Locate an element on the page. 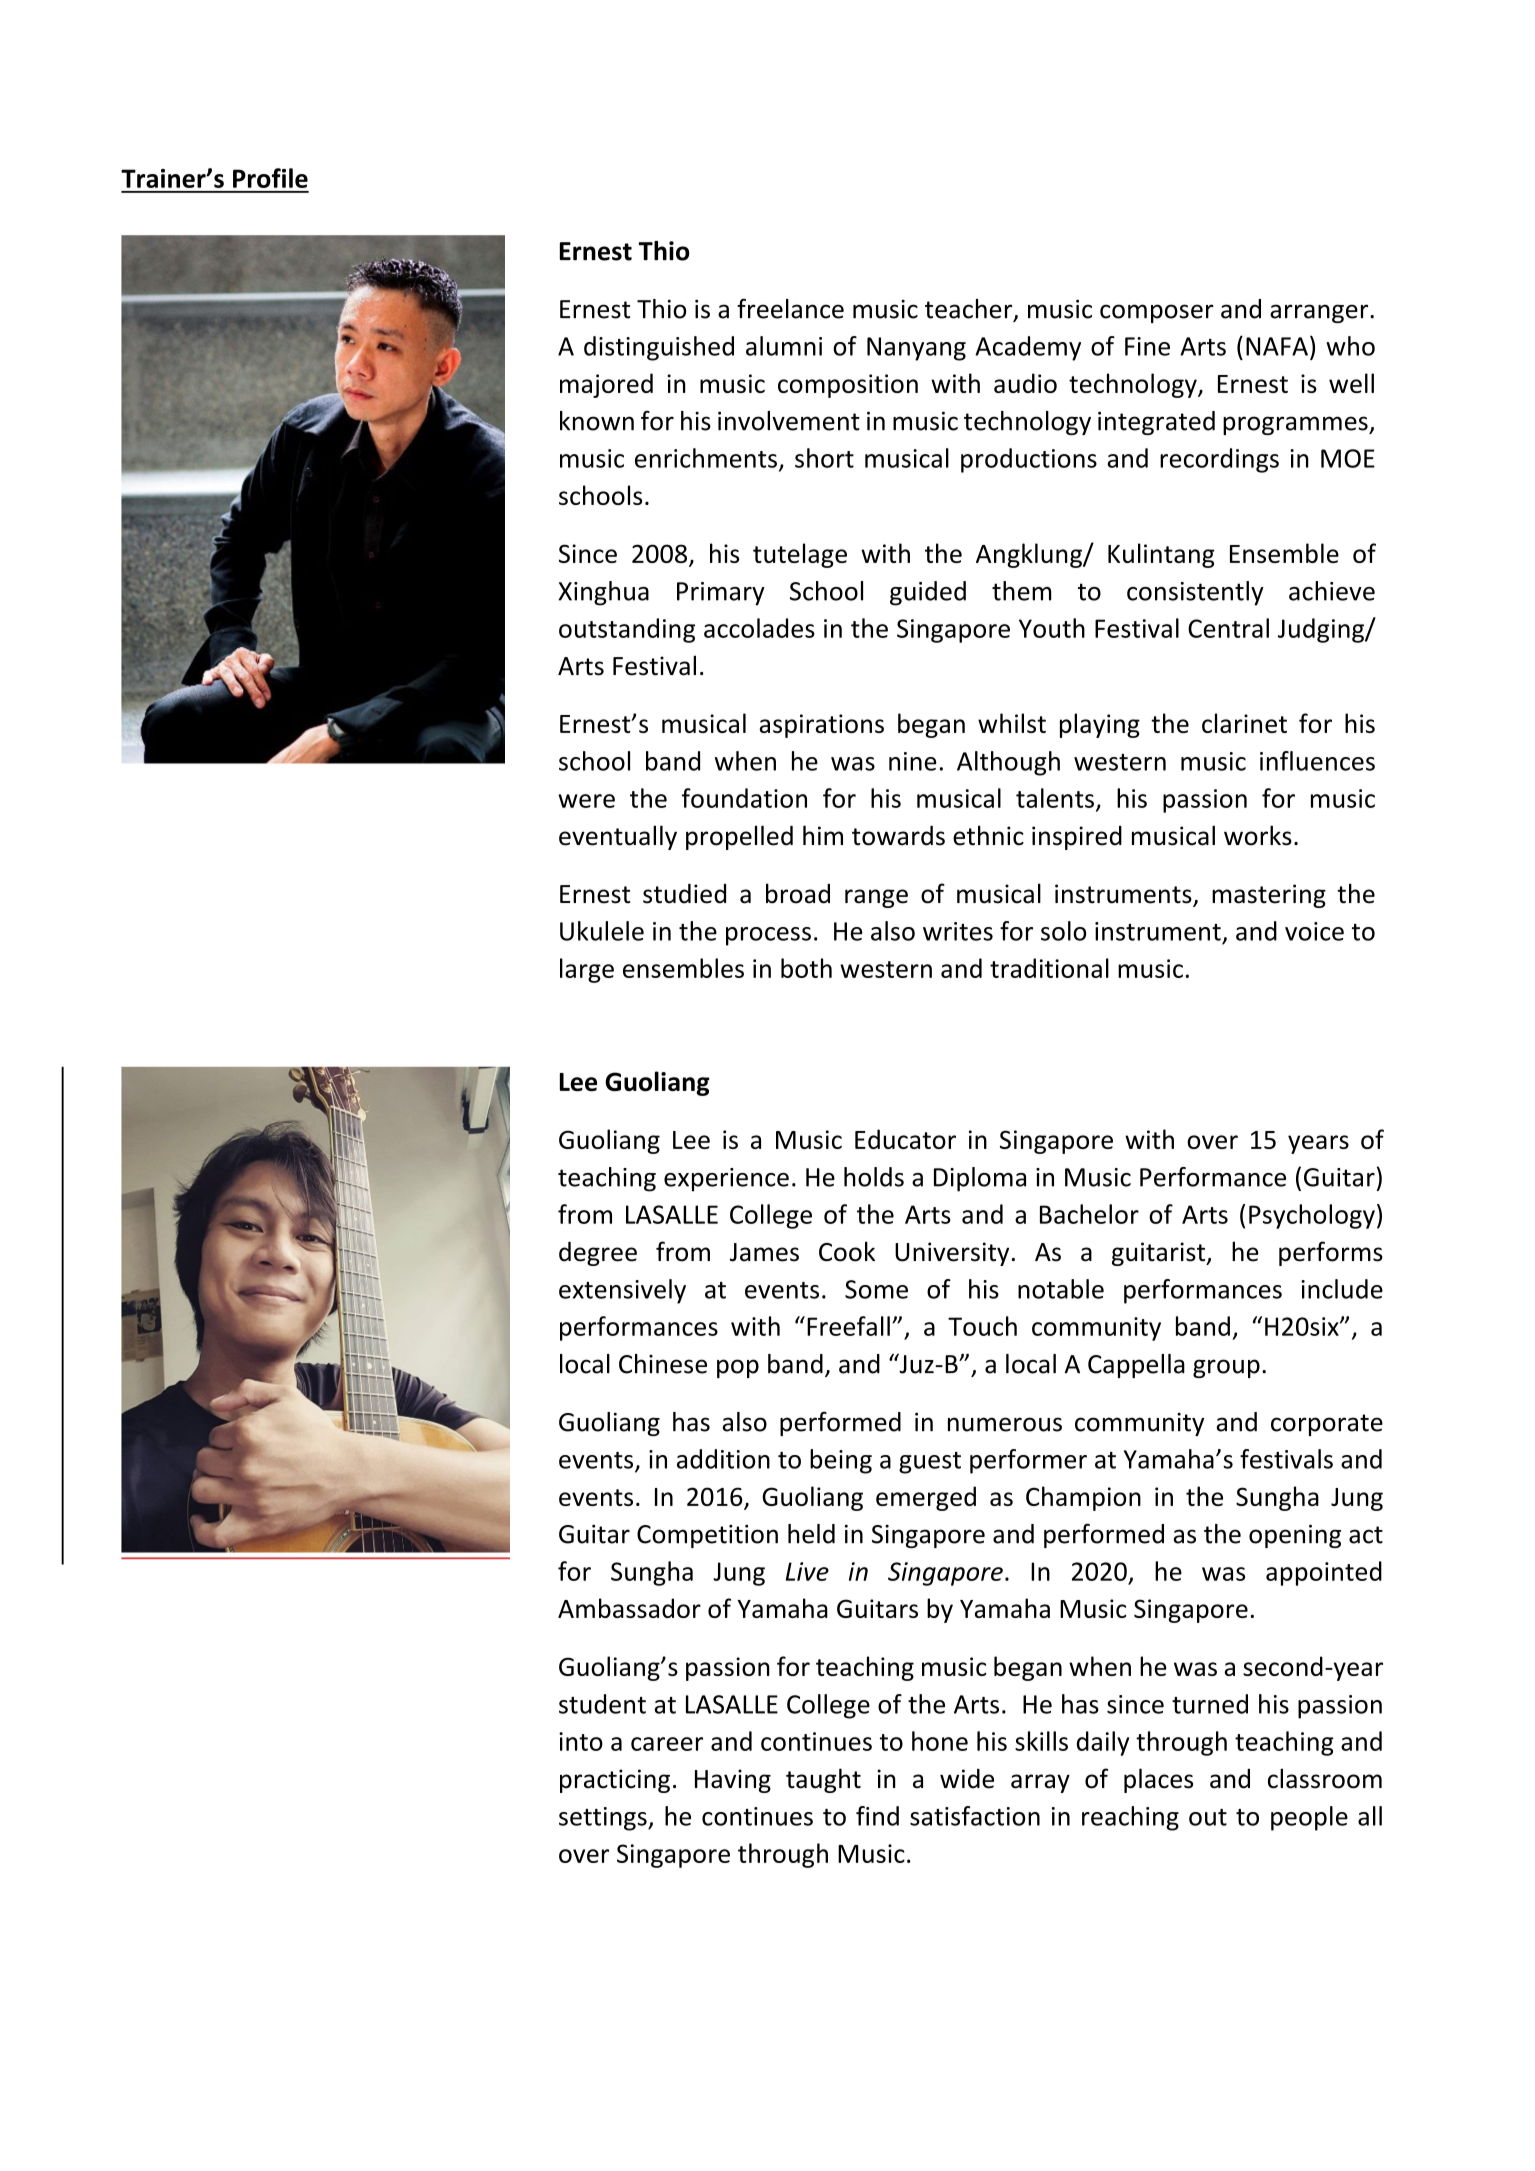 This page has height=2171, width=1535. freelance is located at coordinates (790, 308).
